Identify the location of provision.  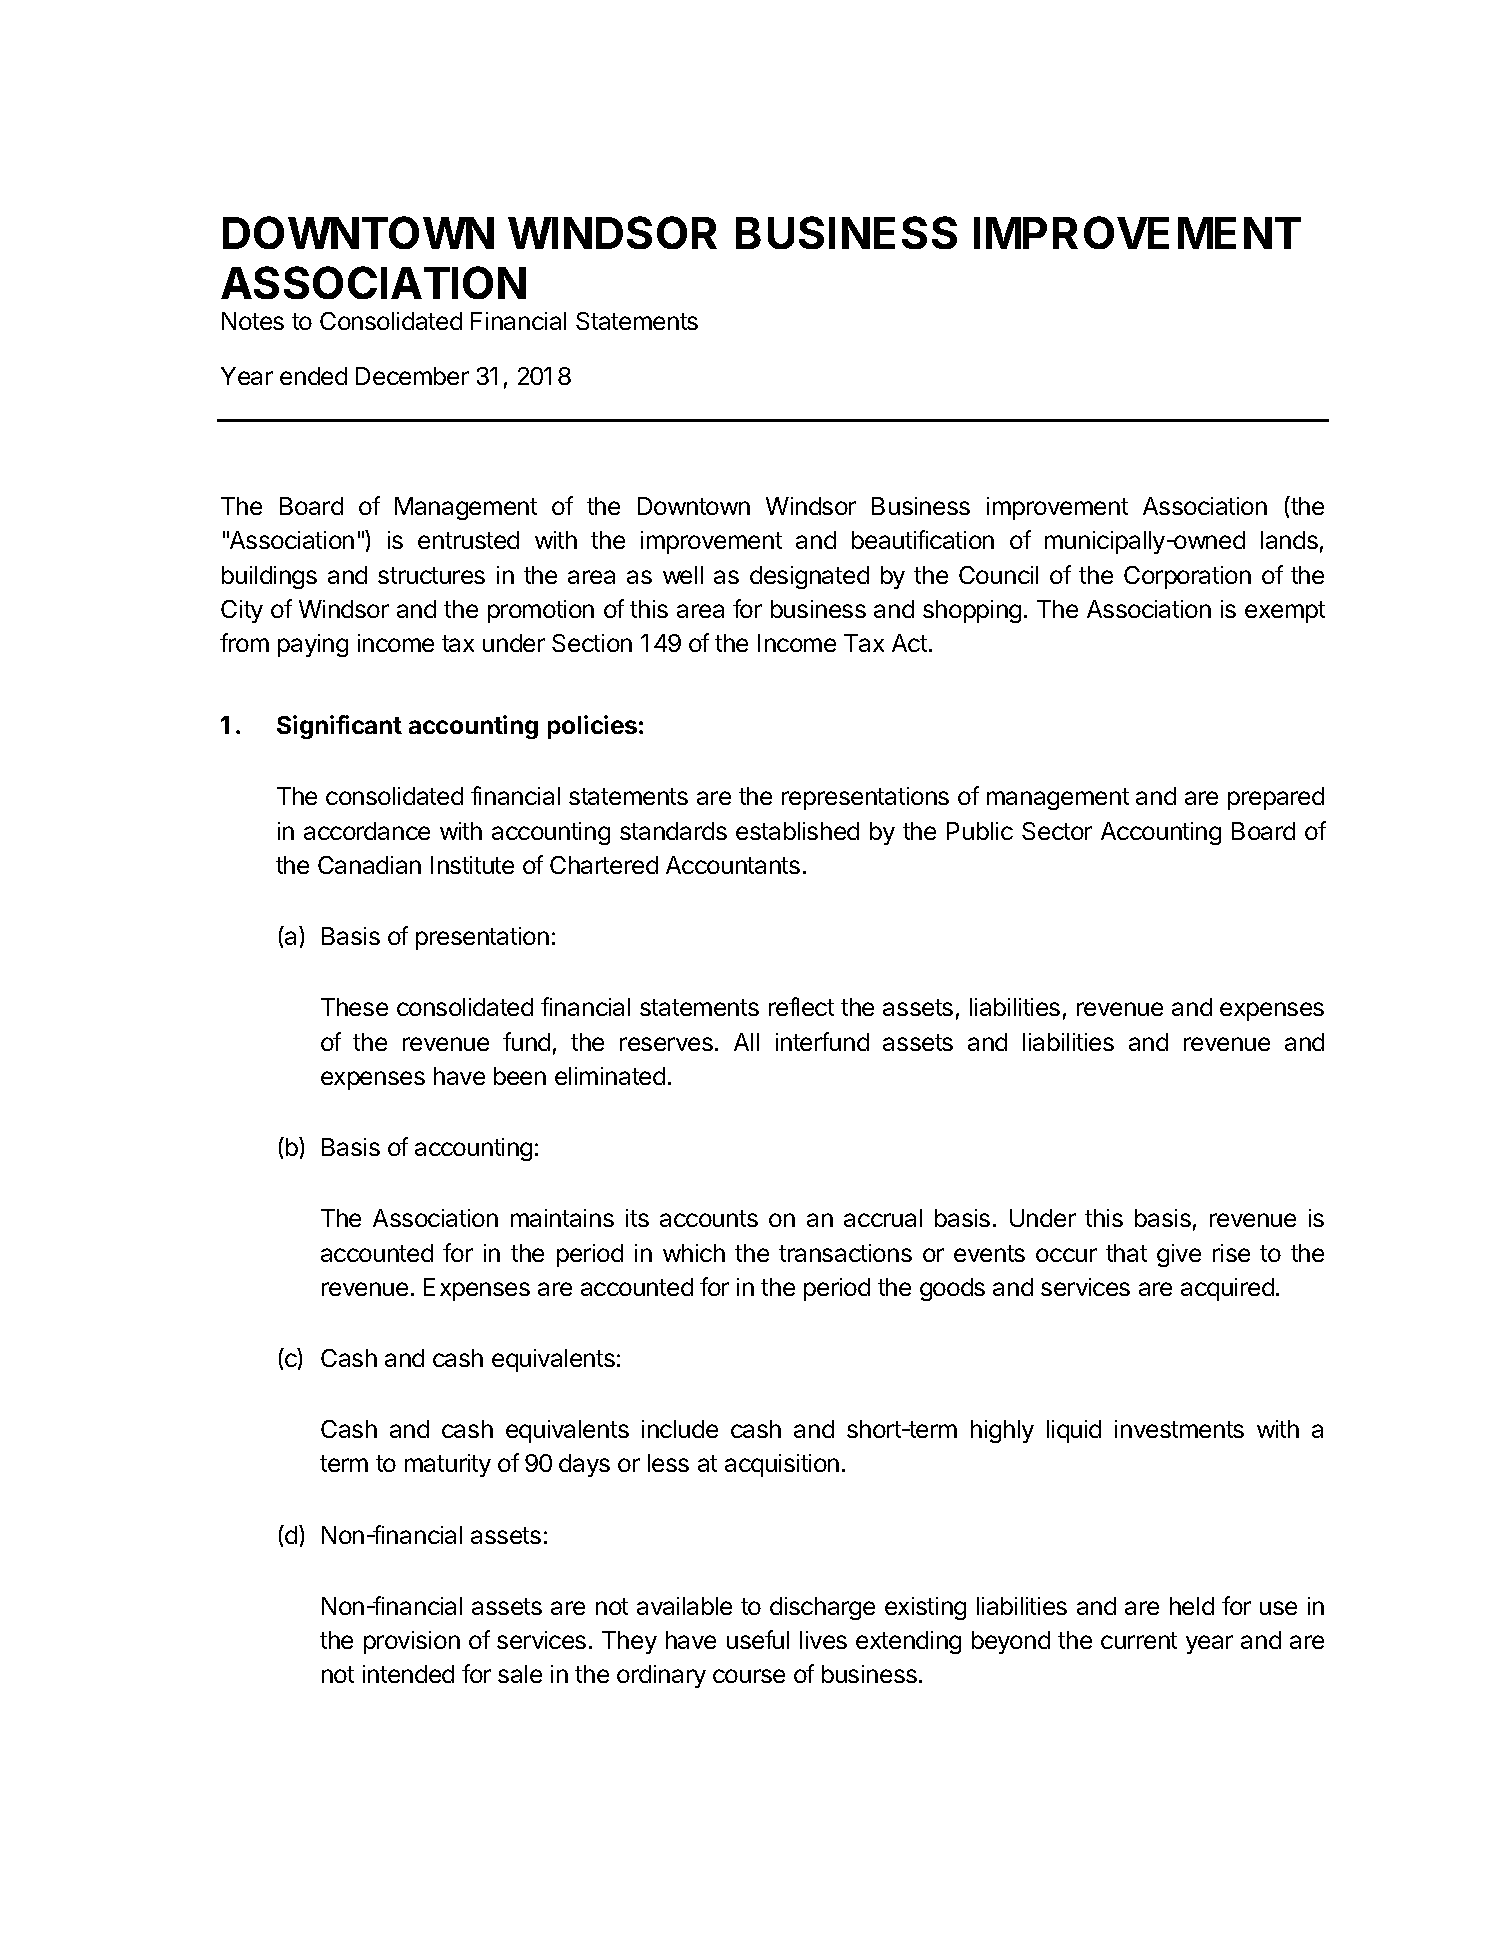
(412, 1642).
